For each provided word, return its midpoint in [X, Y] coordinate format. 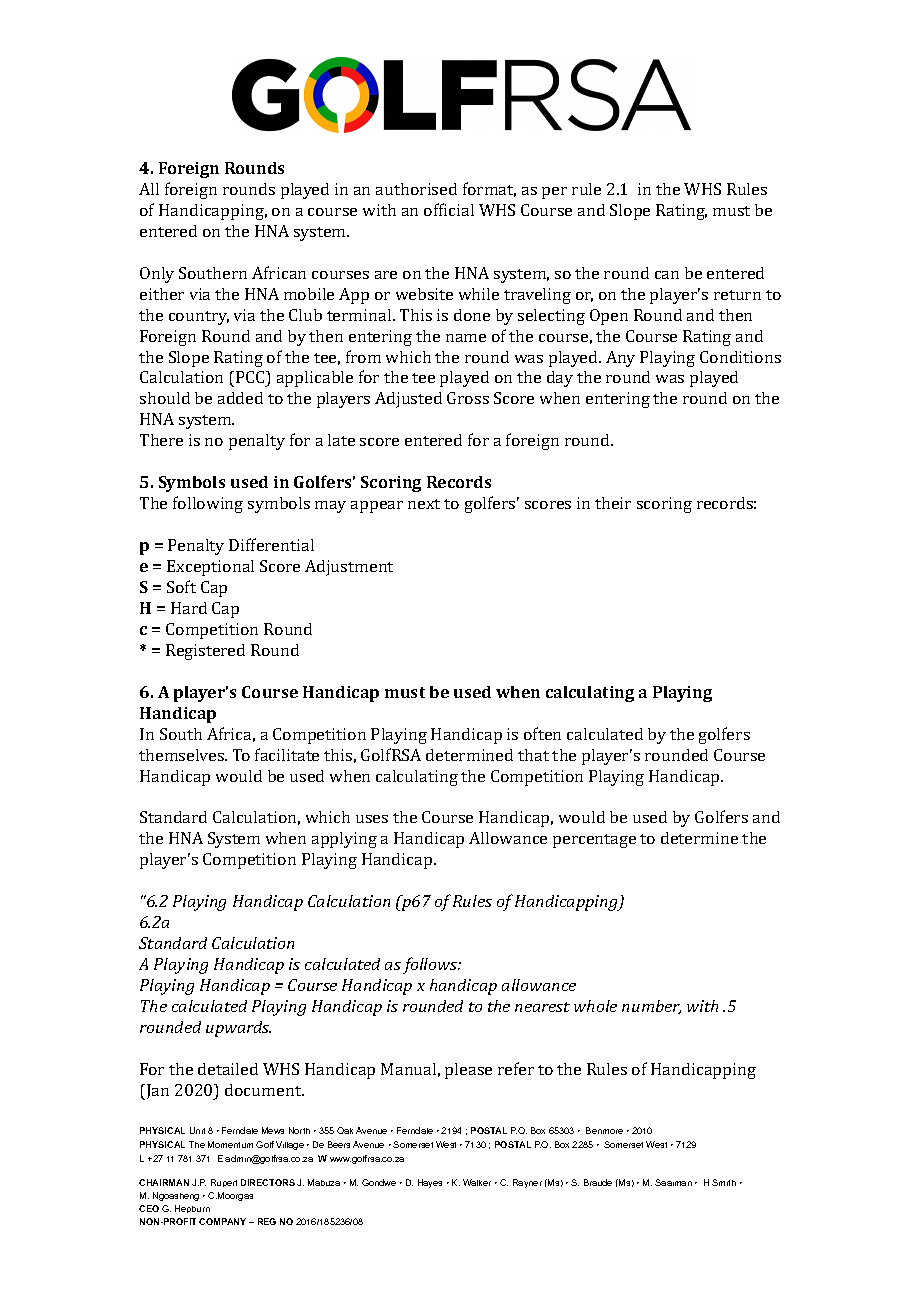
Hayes [430, 1183]
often [542, 733]
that [533, 755]
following [208, 504]
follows [431, 965]
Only [157, 275]
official [449, 209]
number [651, 1007]
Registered [205, 652]
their [613, 503]
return [737, 295]
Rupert [224, 1183]
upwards [238, 1029]
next [424, 504]
